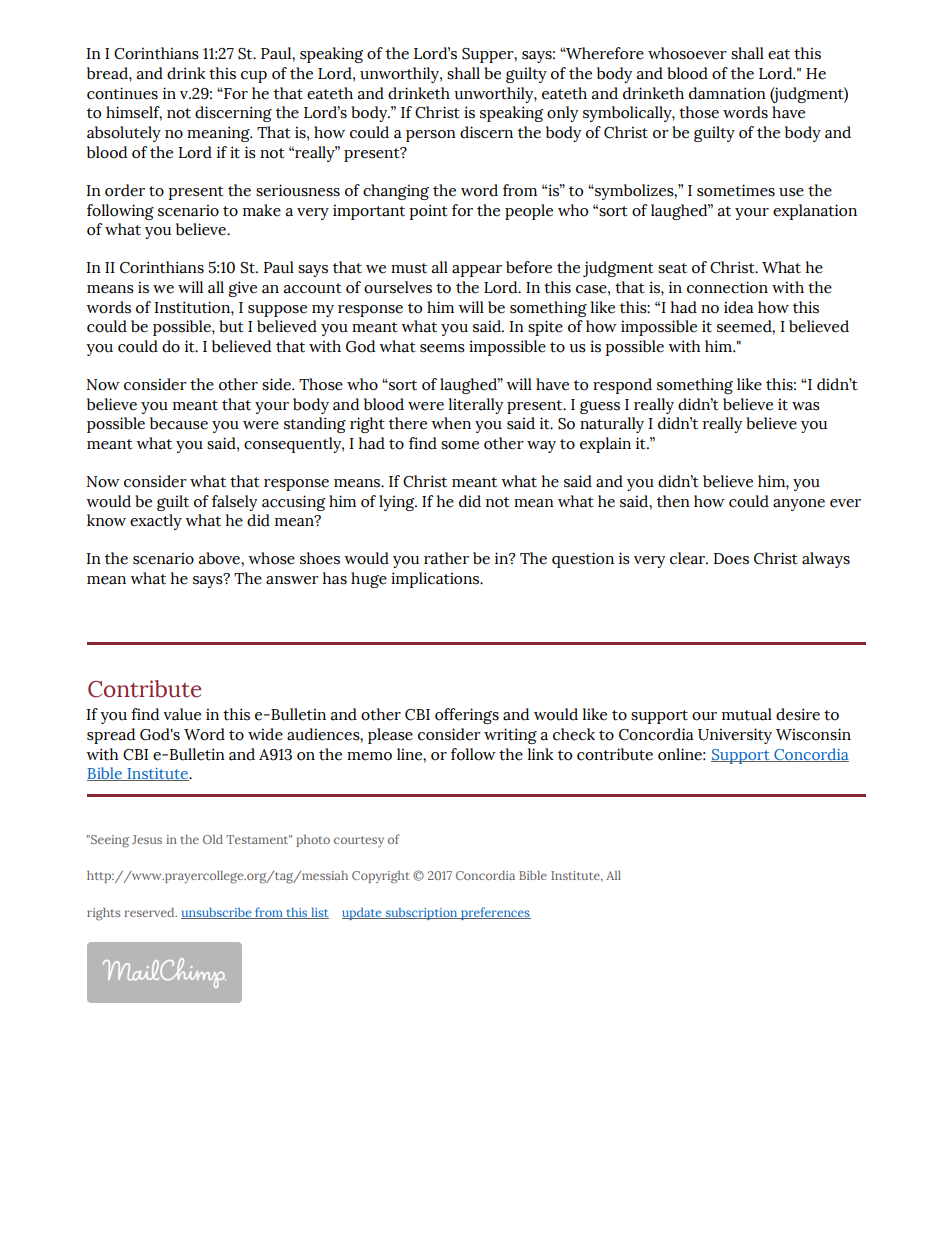 Image resolution: width=952 pixels, height=1233 pixels. Describe the element at coordinates (122, 93) in the screenshot. I see `continues` at that location.
